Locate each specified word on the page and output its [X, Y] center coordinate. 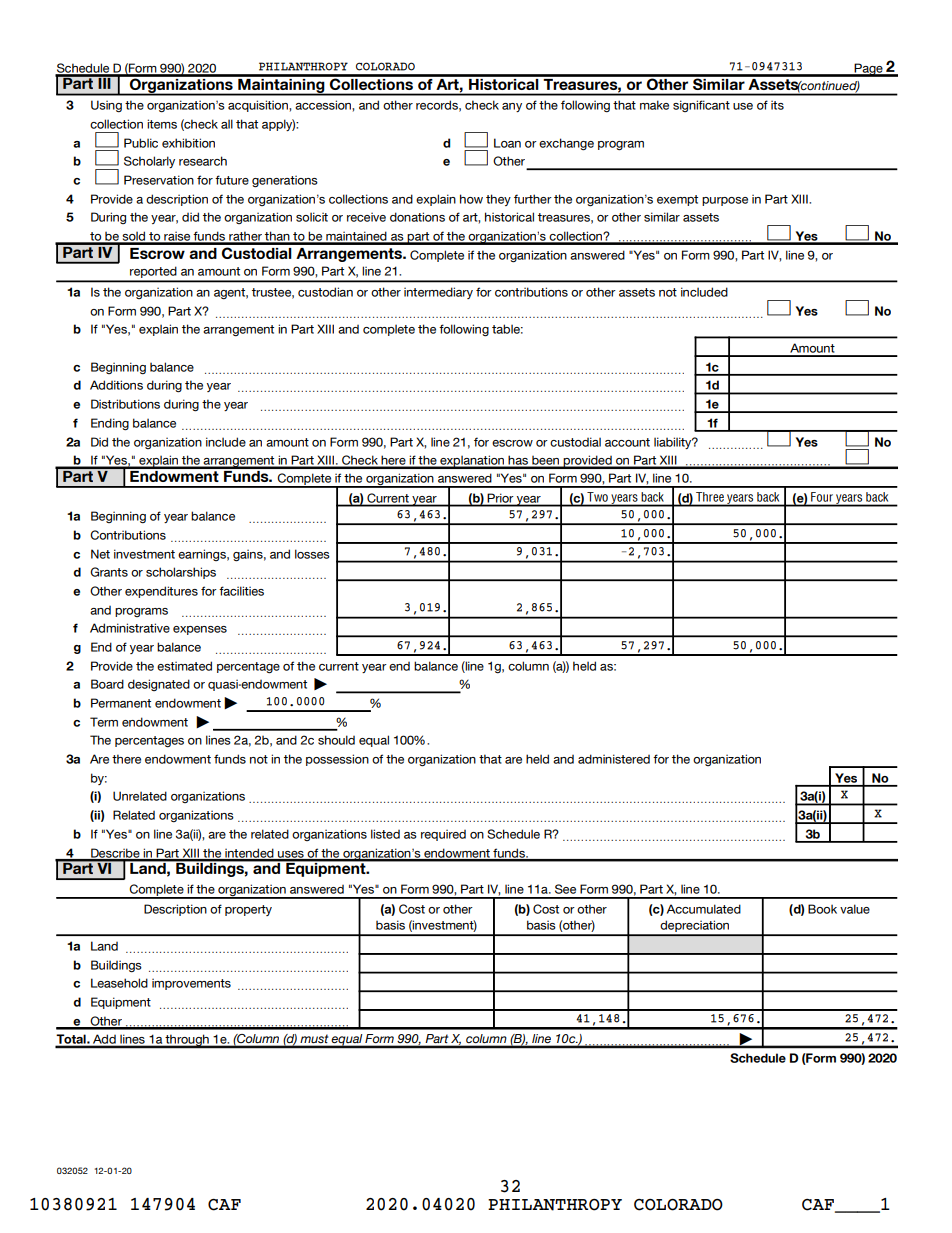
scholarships [181, 573]
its [777, 105]
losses [312, 554]
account [627, 442]
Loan [507, 143]
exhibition [188, 143]
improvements [191, 984]
